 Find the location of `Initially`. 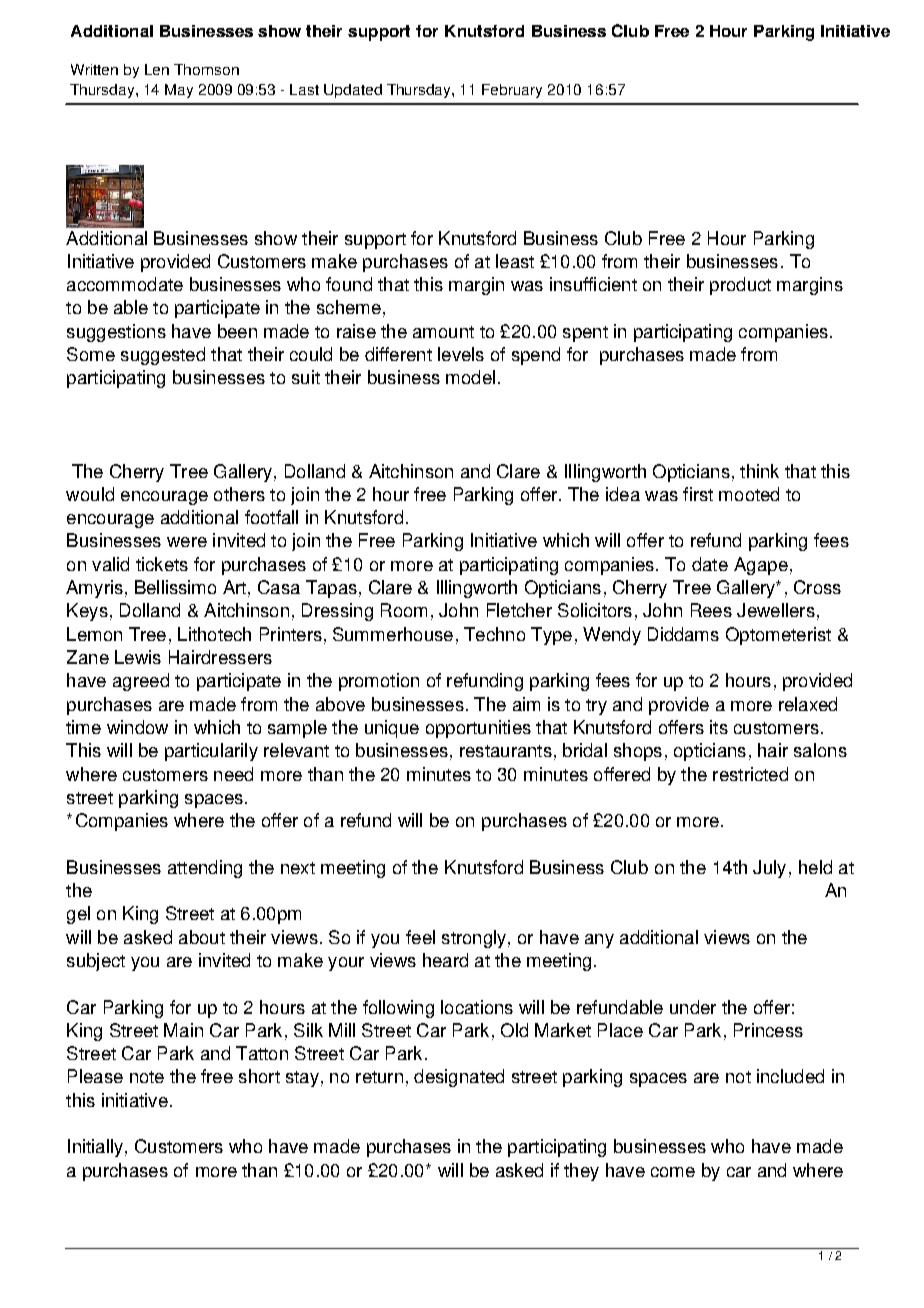

Initially is located at coordinates (95, 1148).
